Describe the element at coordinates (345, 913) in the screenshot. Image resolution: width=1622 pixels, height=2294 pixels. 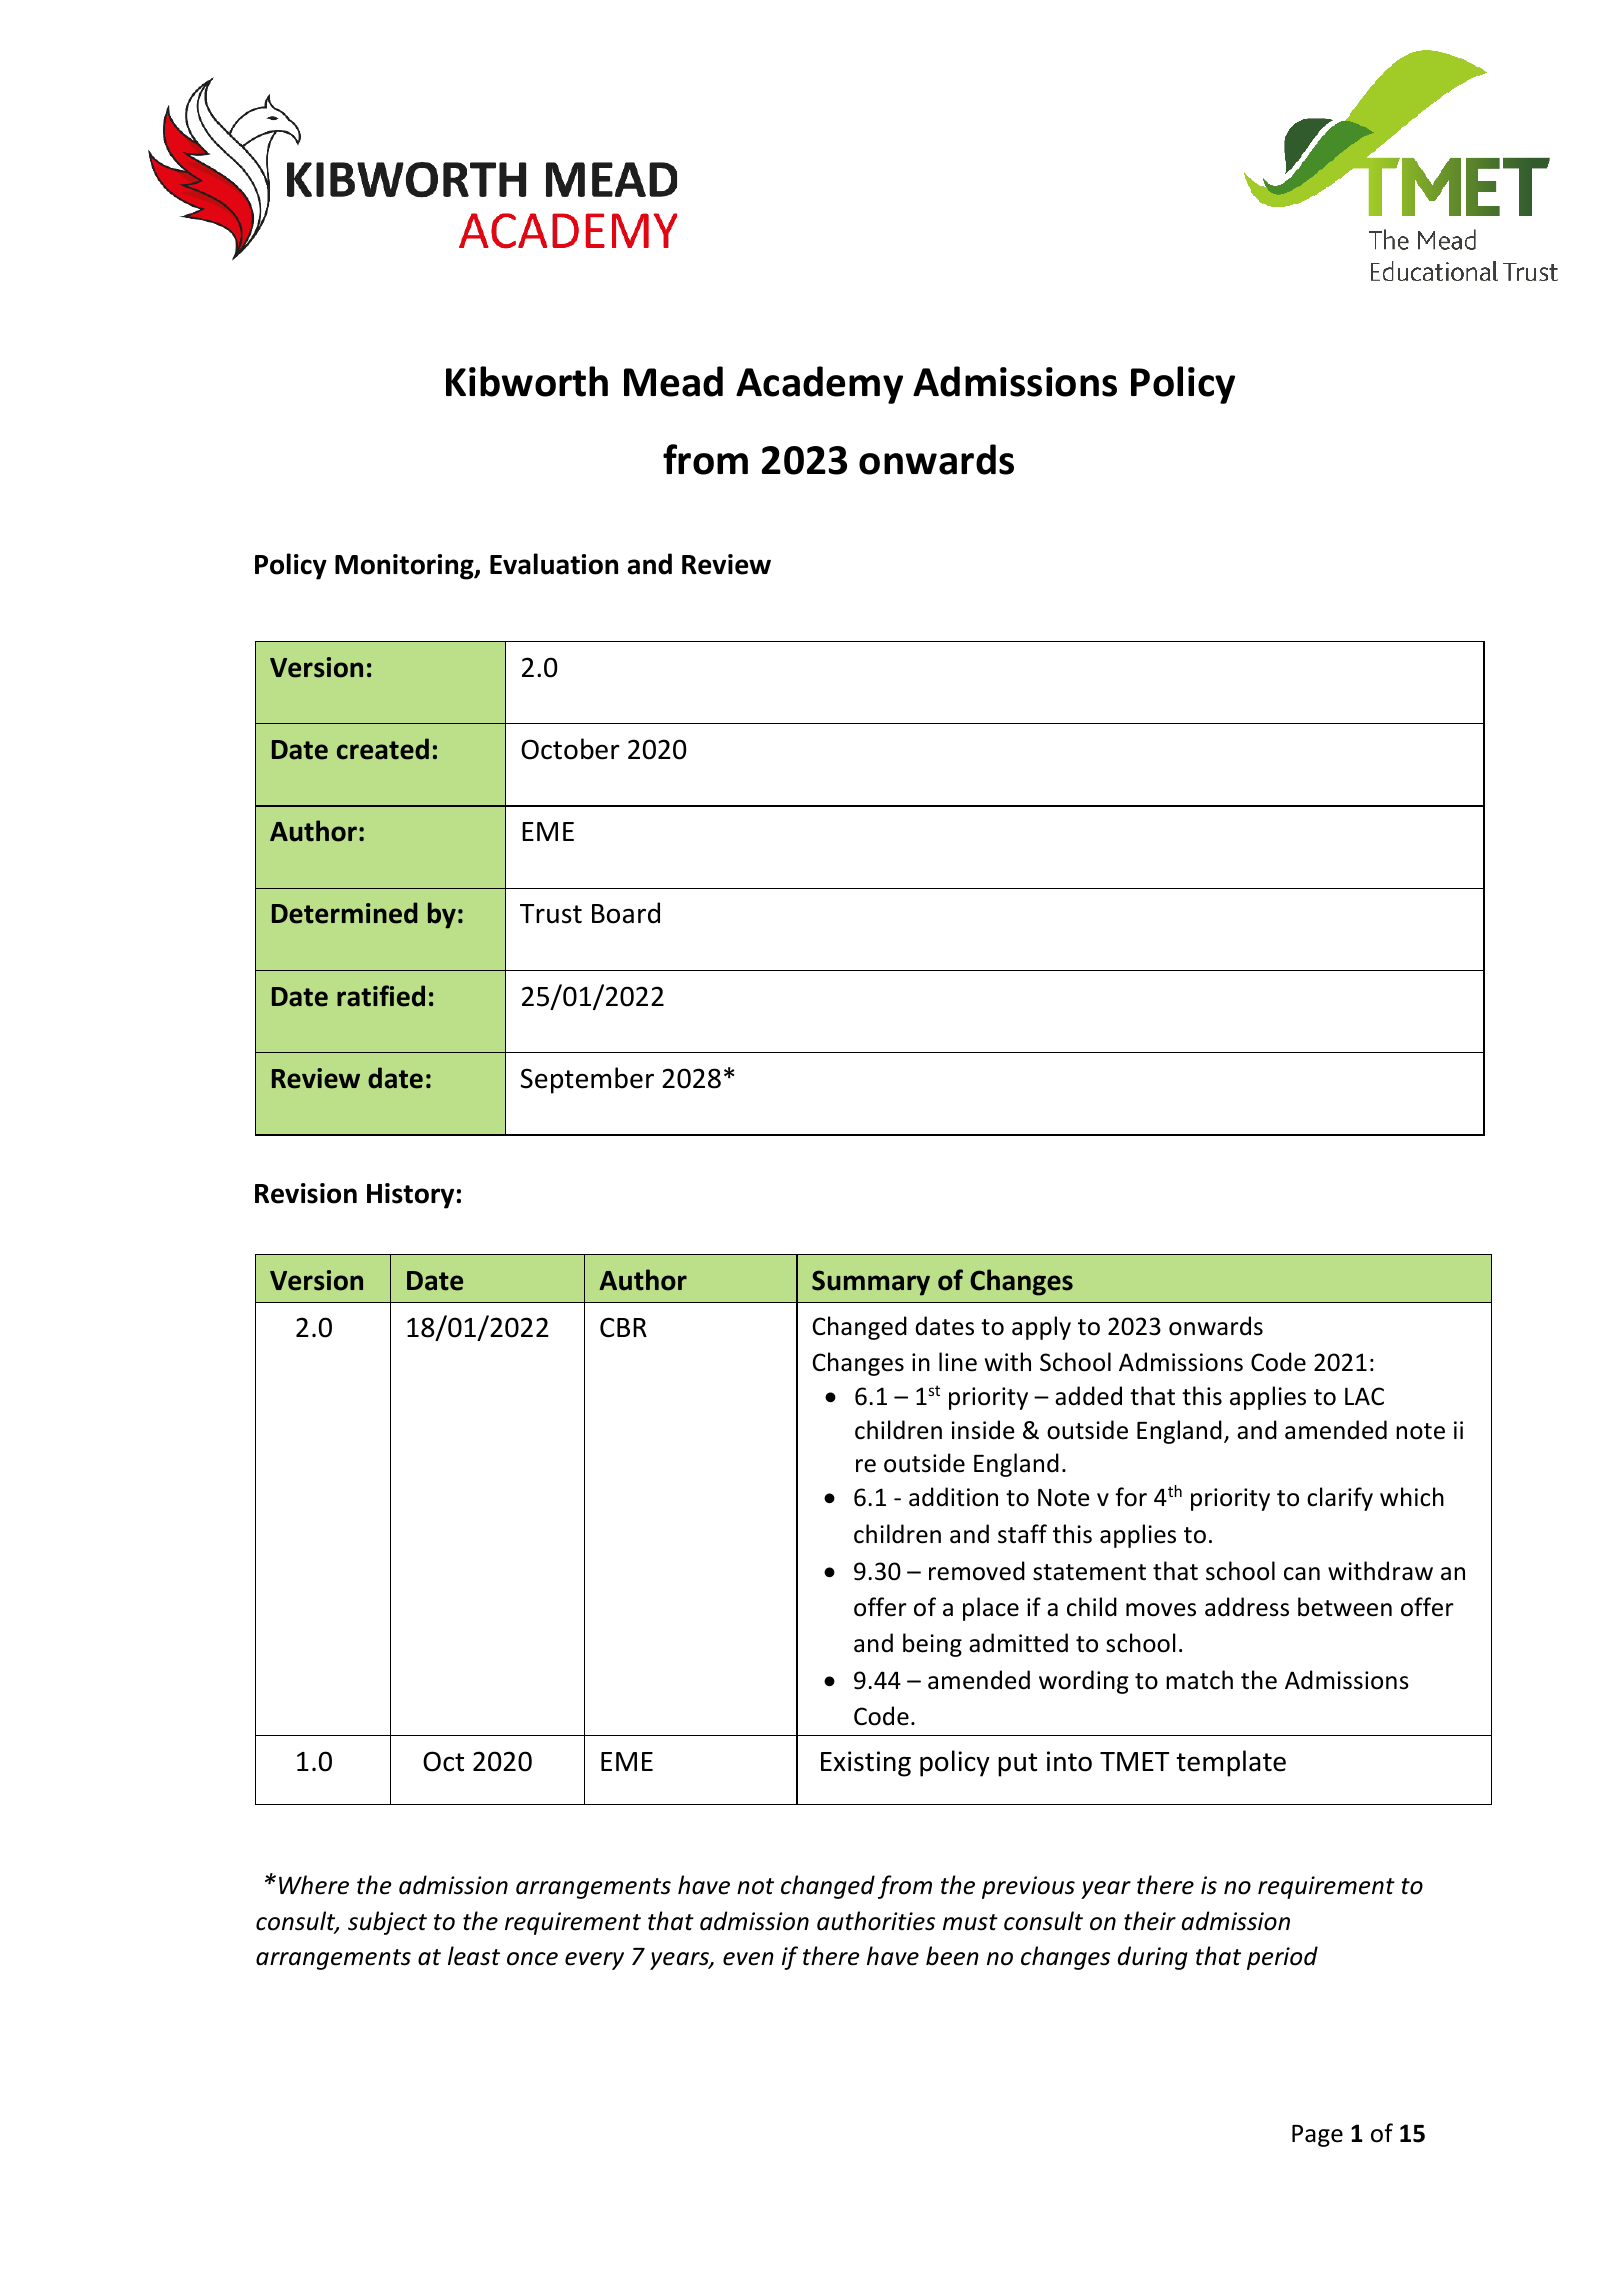
I see `Determined` at that location.
